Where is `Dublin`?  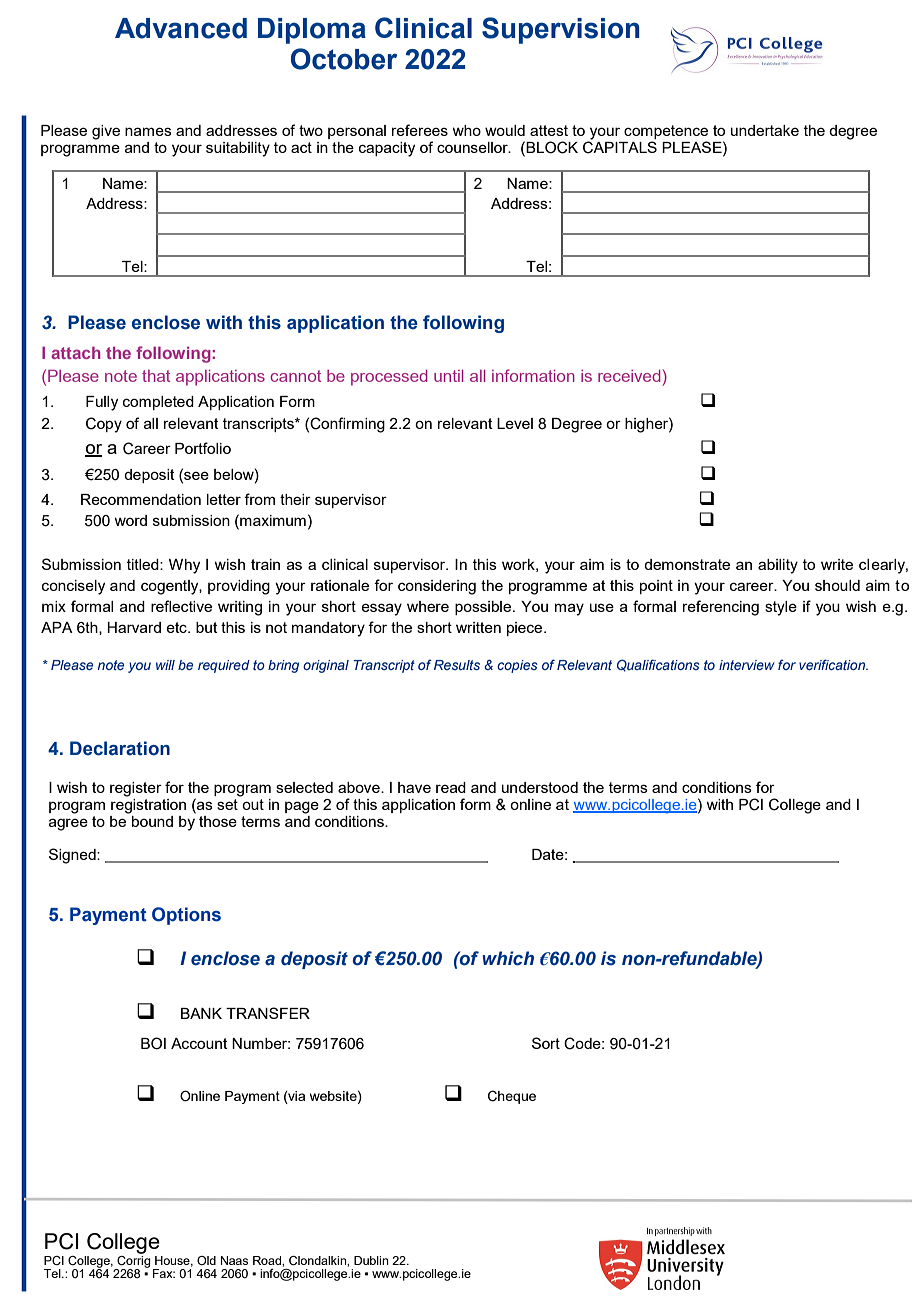 Dublin is located at coordinates (371, 1260).
